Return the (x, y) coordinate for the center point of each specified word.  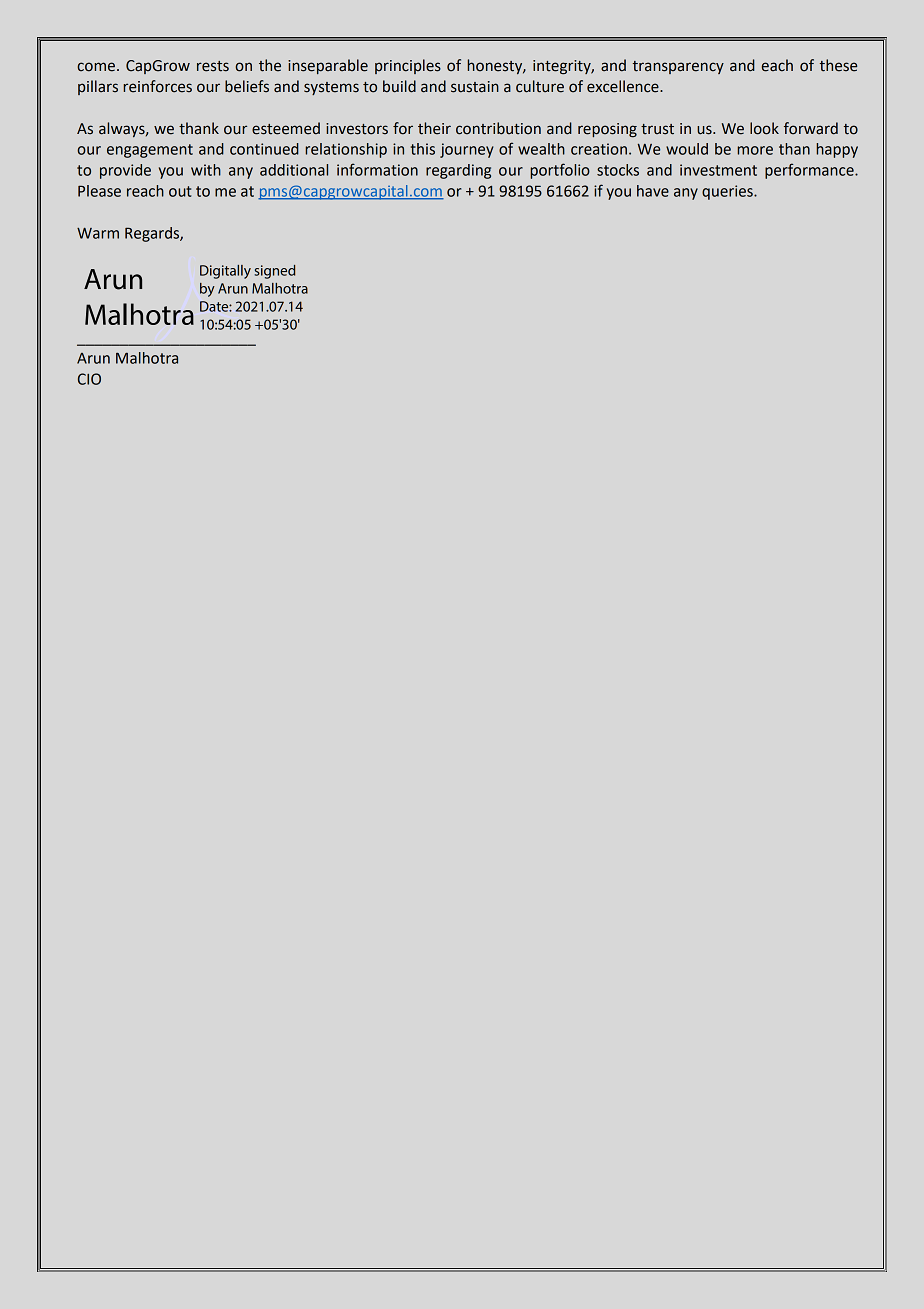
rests (213, 66)
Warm (98, 233)
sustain (475, 87)
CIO (89, 379)
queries (728, 192)
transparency (678, 67)
